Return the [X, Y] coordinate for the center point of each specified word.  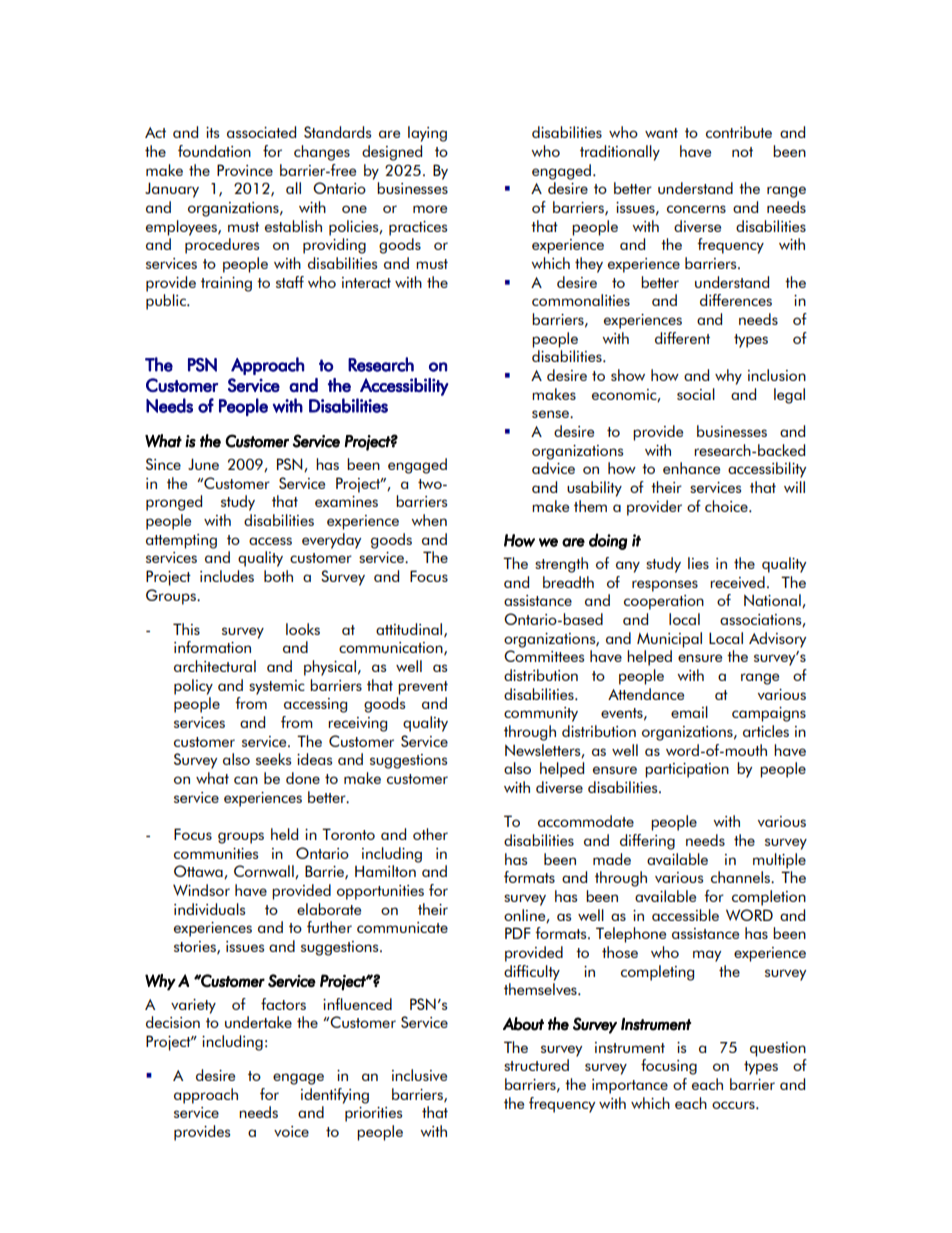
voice [291, 1131]
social [696, 394]
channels [741, 877]
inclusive [419, 1075]
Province [245, 170]
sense [551, 414]
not [742, 152]
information [212, 647]
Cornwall [265, 872]
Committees [544, 656]
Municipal [669, 640]
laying [427, 134]
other [430, 834]
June [203, 464]
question [778, 1049]
